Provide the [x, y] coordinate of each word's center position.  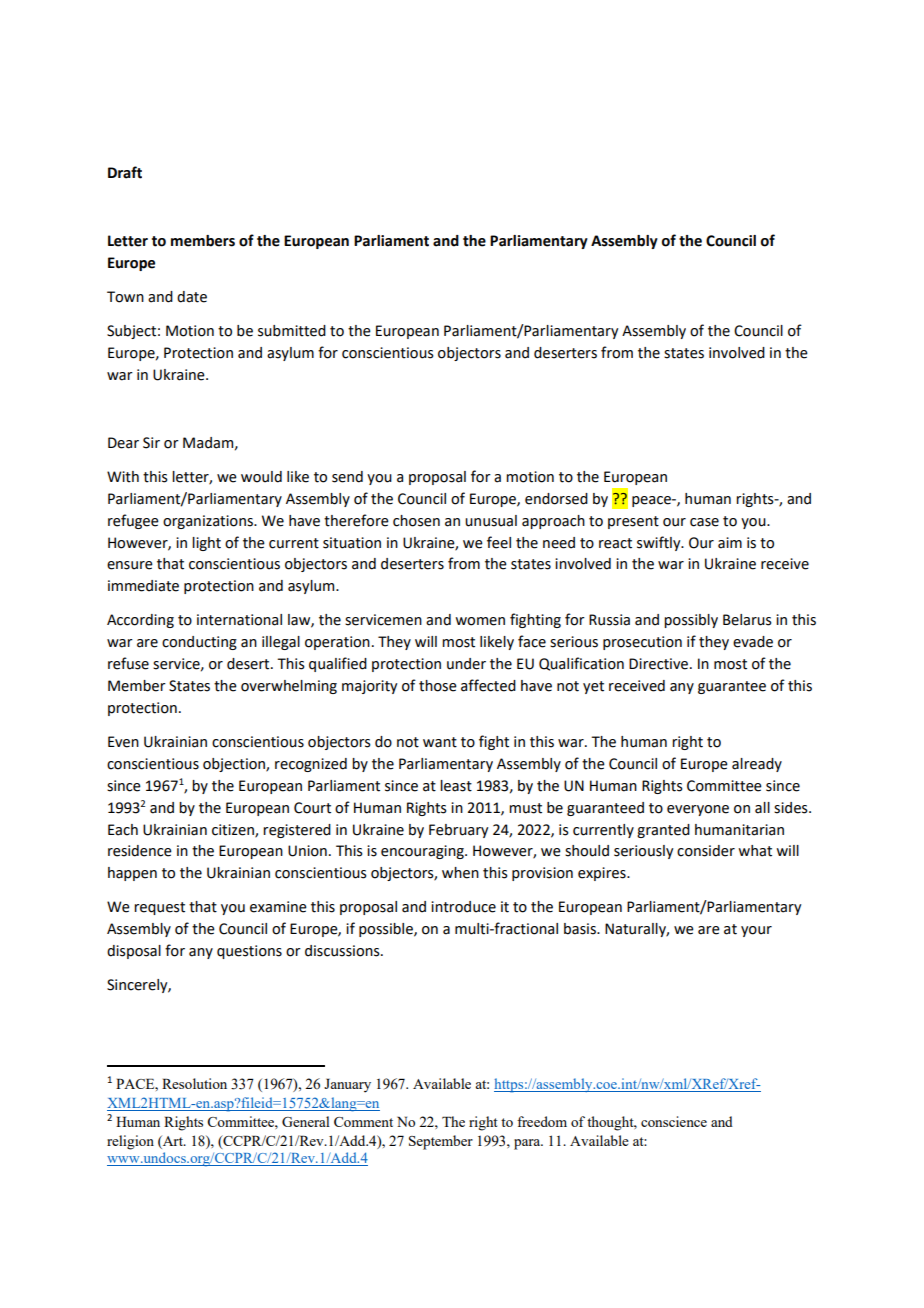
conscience [674, 1121]
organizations [209, 522]
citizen [234, 830]
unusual [491, 521]
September [441, 1142]
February [458, 831]
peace [652, 501]
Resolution [194, 1083]
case [704, 522]
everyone [698, 810]
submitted [292, 331]
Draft [125, 172]
